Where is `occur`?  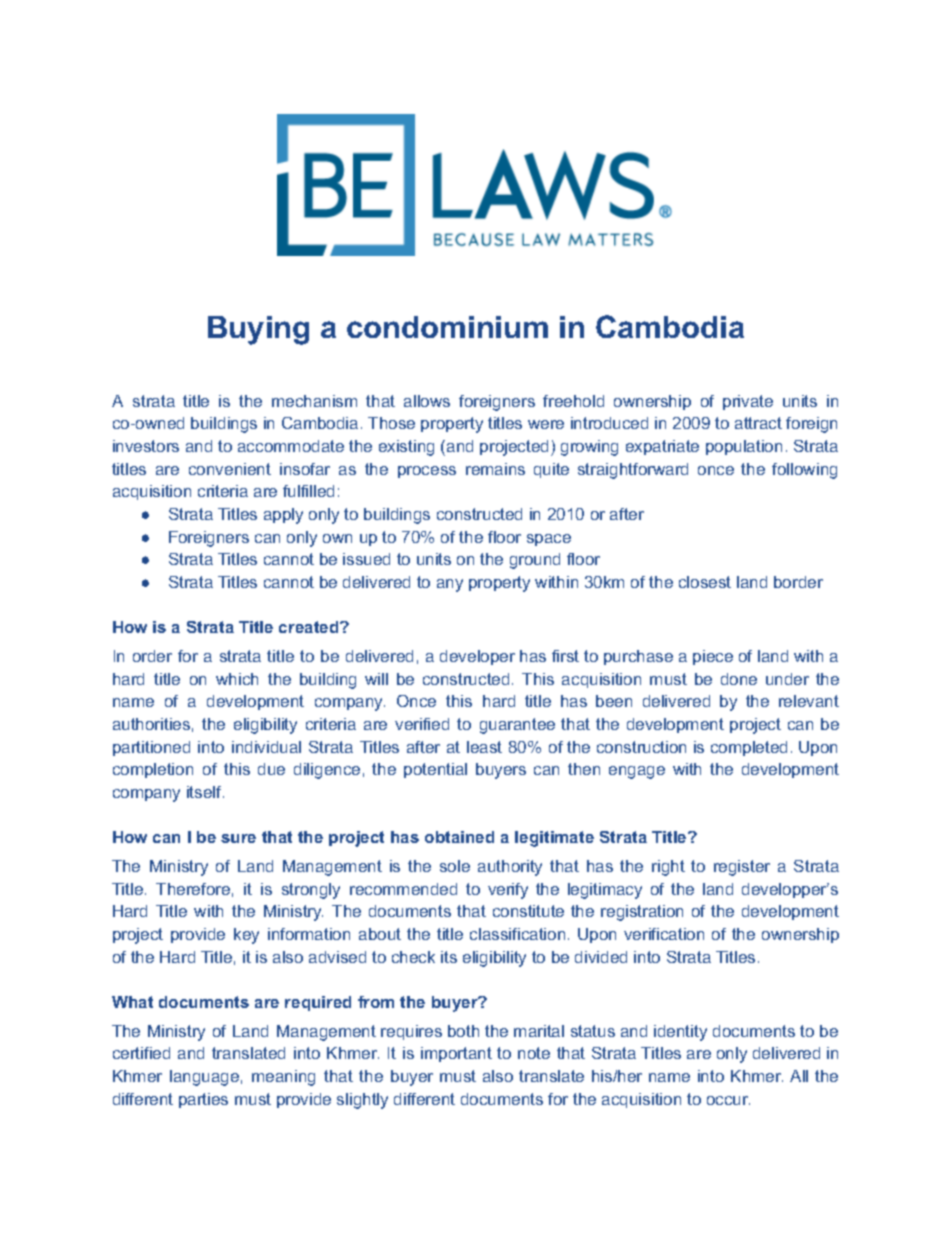
occur is located at coordinates (728, 1100).
